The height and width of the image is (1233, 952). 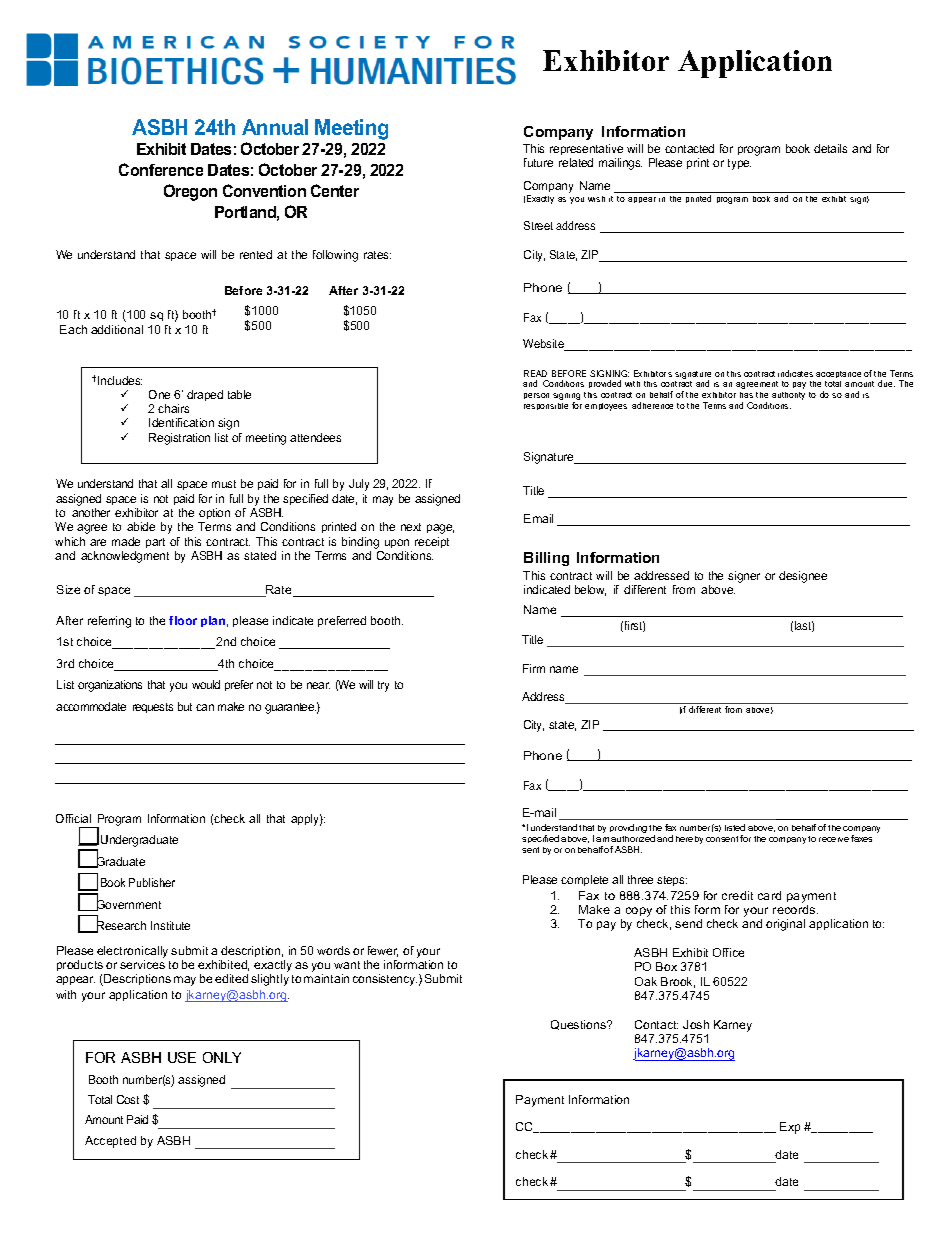 What do you see at coordinates (440, 529) in the image?
I see `page` at bounding box center [440, 529].
